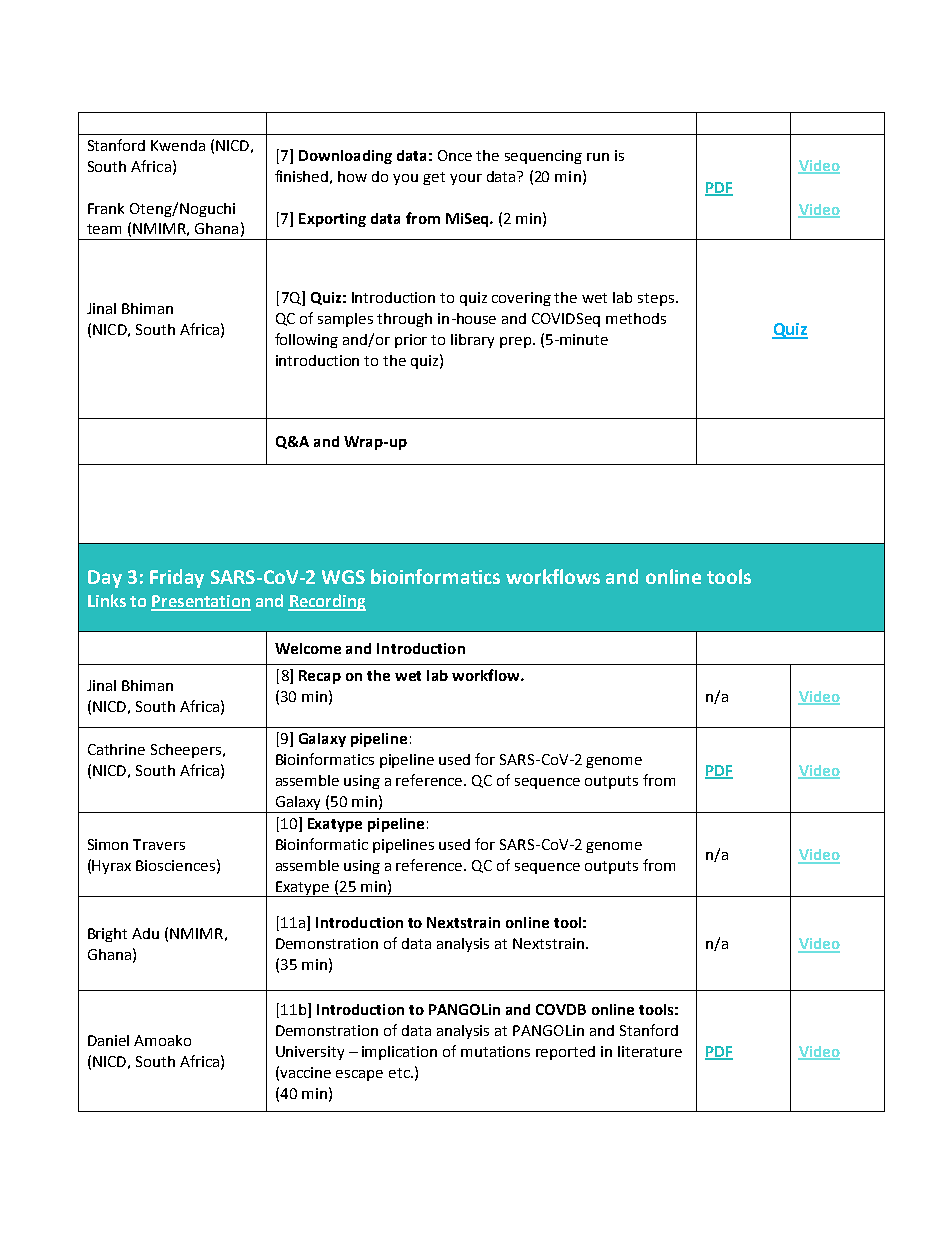  Describe the element at coordinates (352, 176) in the page. I see `how` at that location.
